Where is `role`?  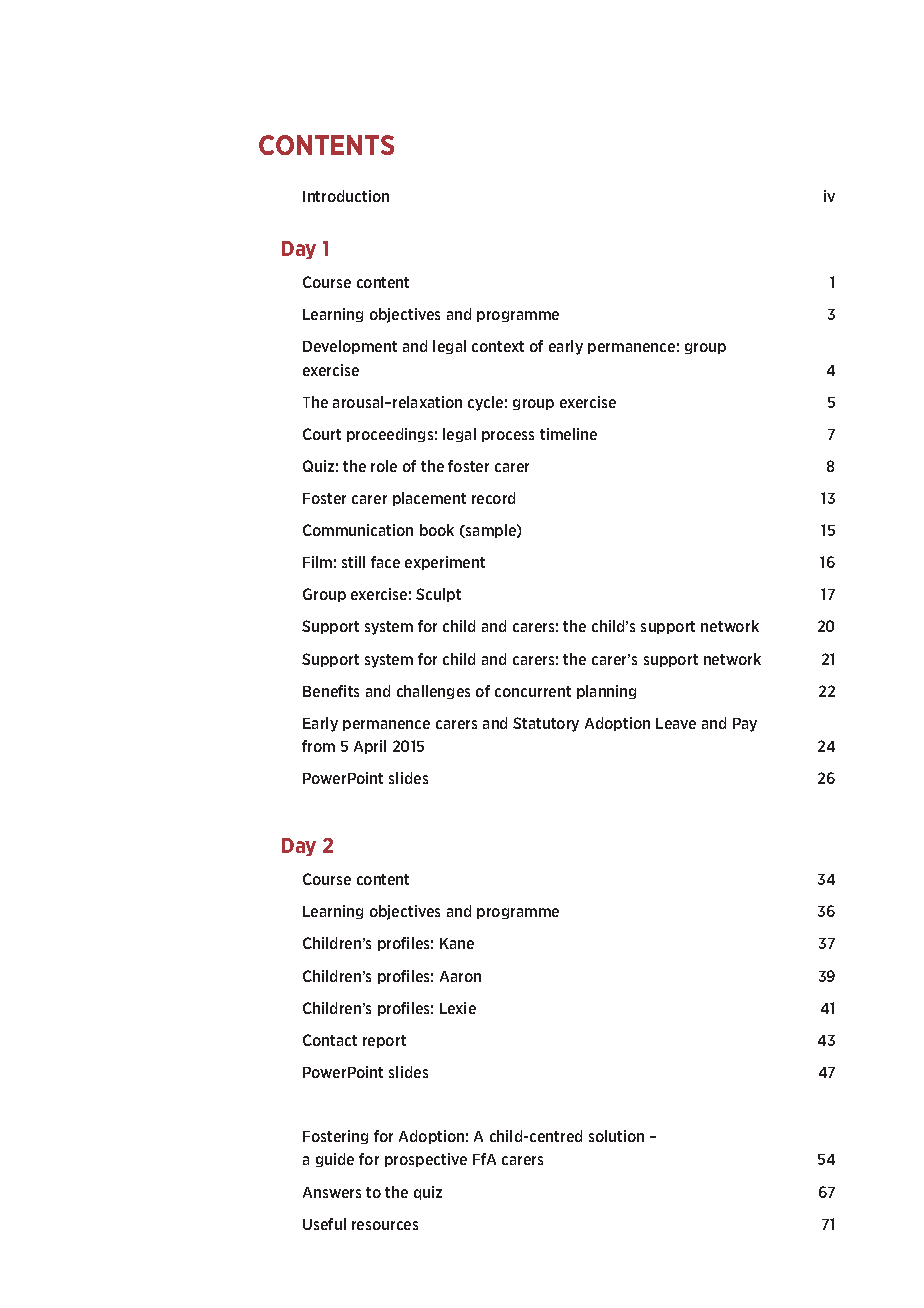
role is located at coordinates (384, 466).
